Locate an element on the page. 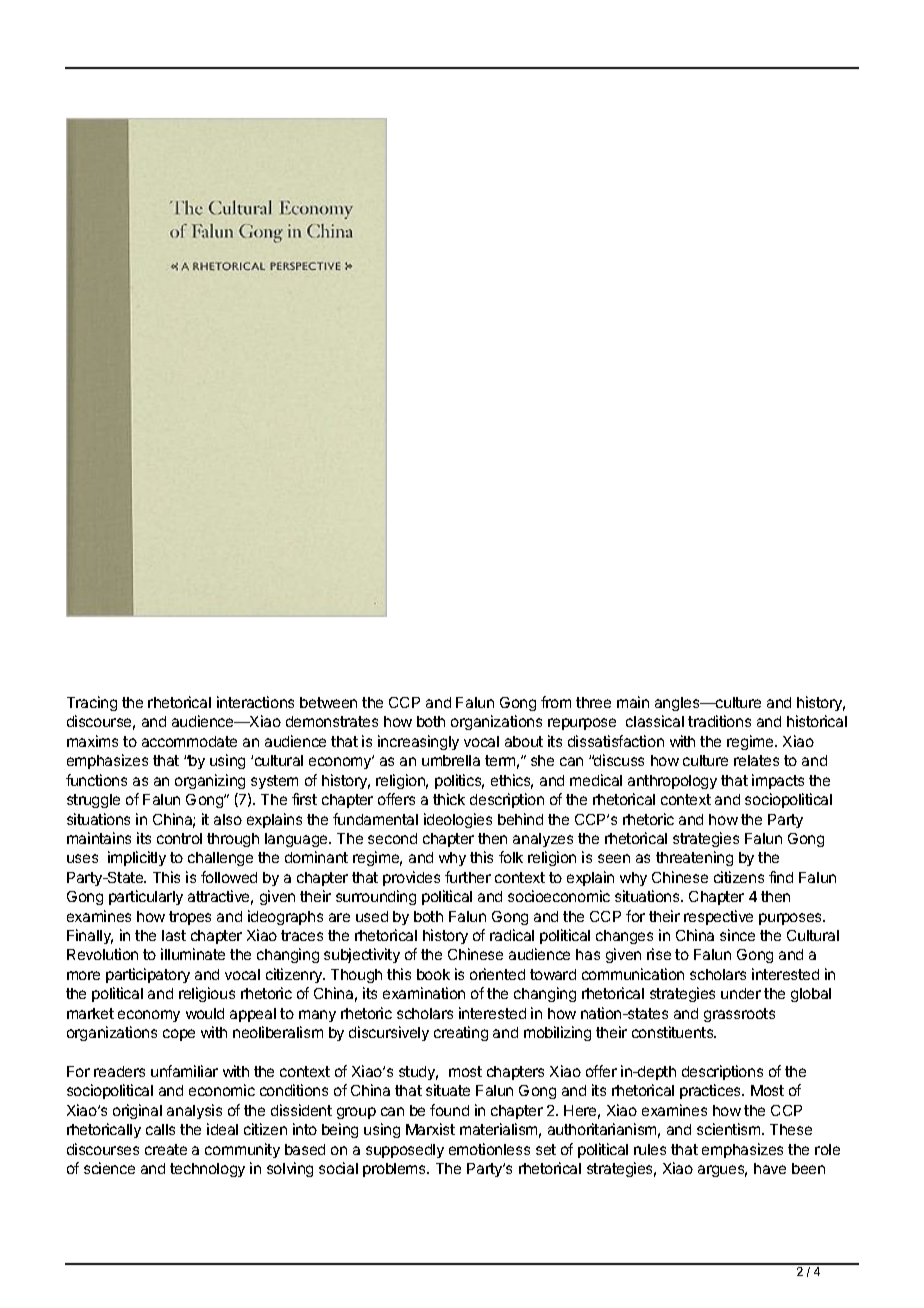 This document has width=924, height=1308. increasingly is located at coordinates (418, 742).
